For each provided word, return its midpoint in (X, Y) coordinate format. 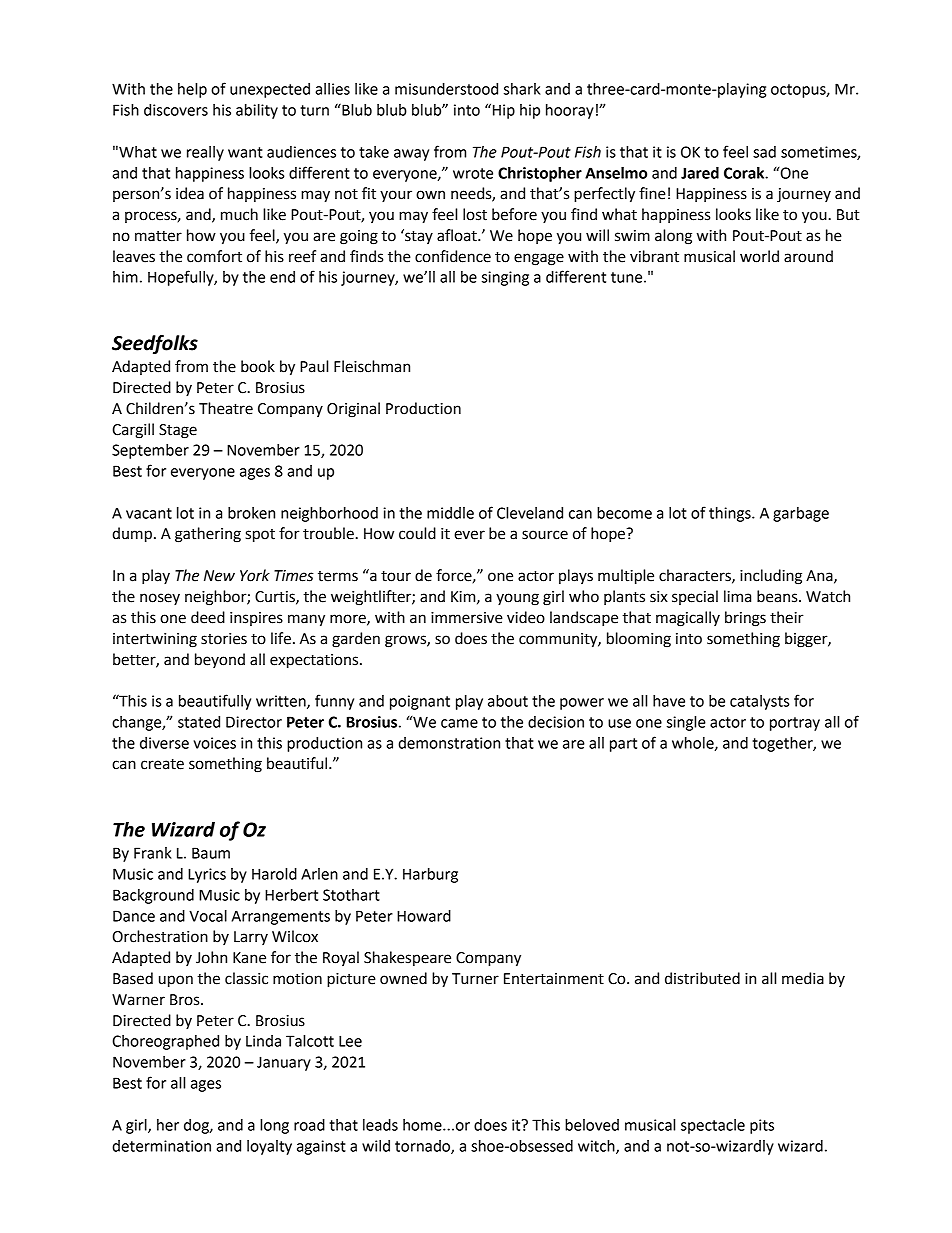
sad (764, 152)
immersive (467, 618)
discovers (176, 110)
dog (197, 1126)
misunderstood (446, 89)
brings (745, 619)
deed (208, 617)
